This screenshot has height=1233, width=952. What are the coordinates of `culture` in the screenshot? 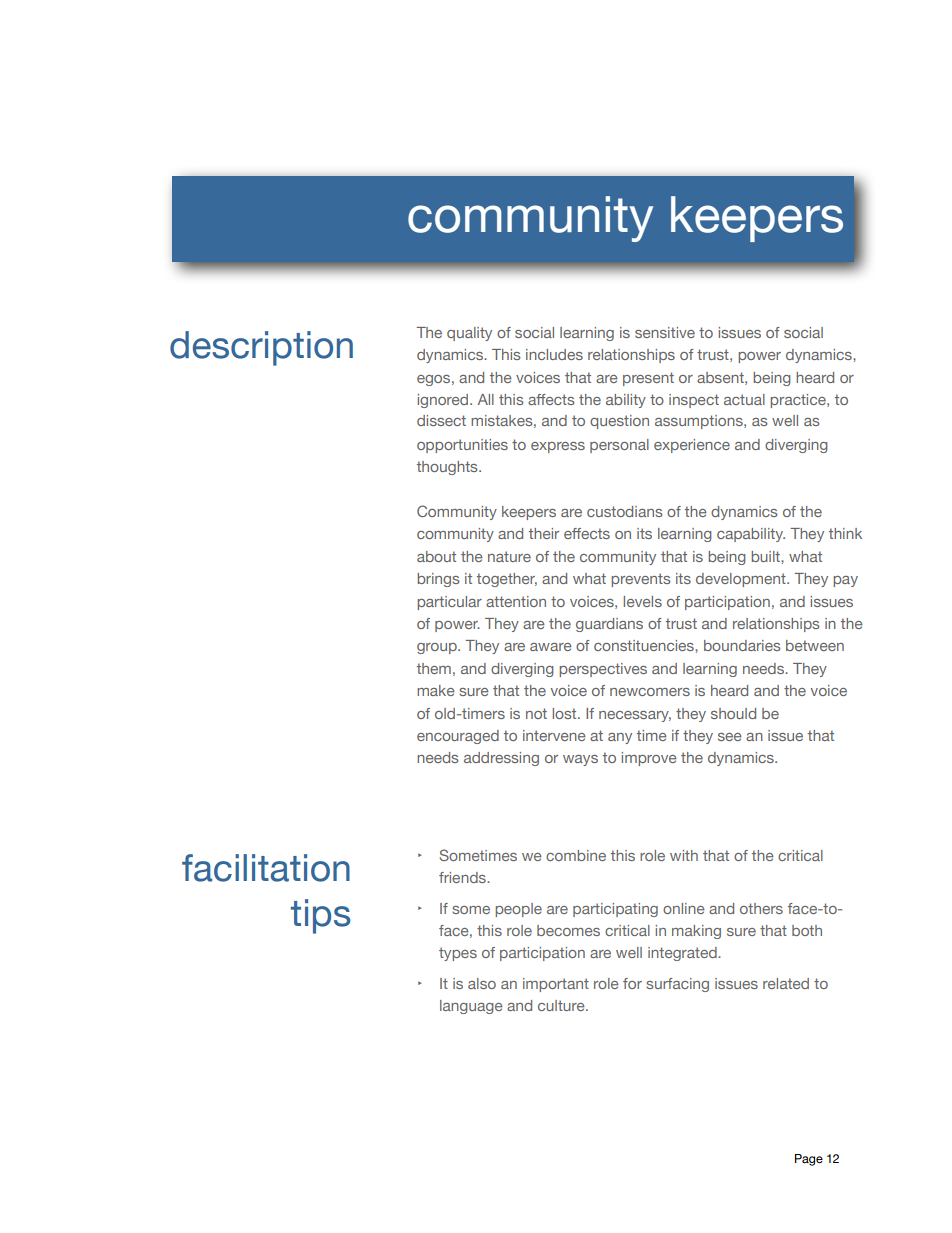 It's located at (562, 1005).
